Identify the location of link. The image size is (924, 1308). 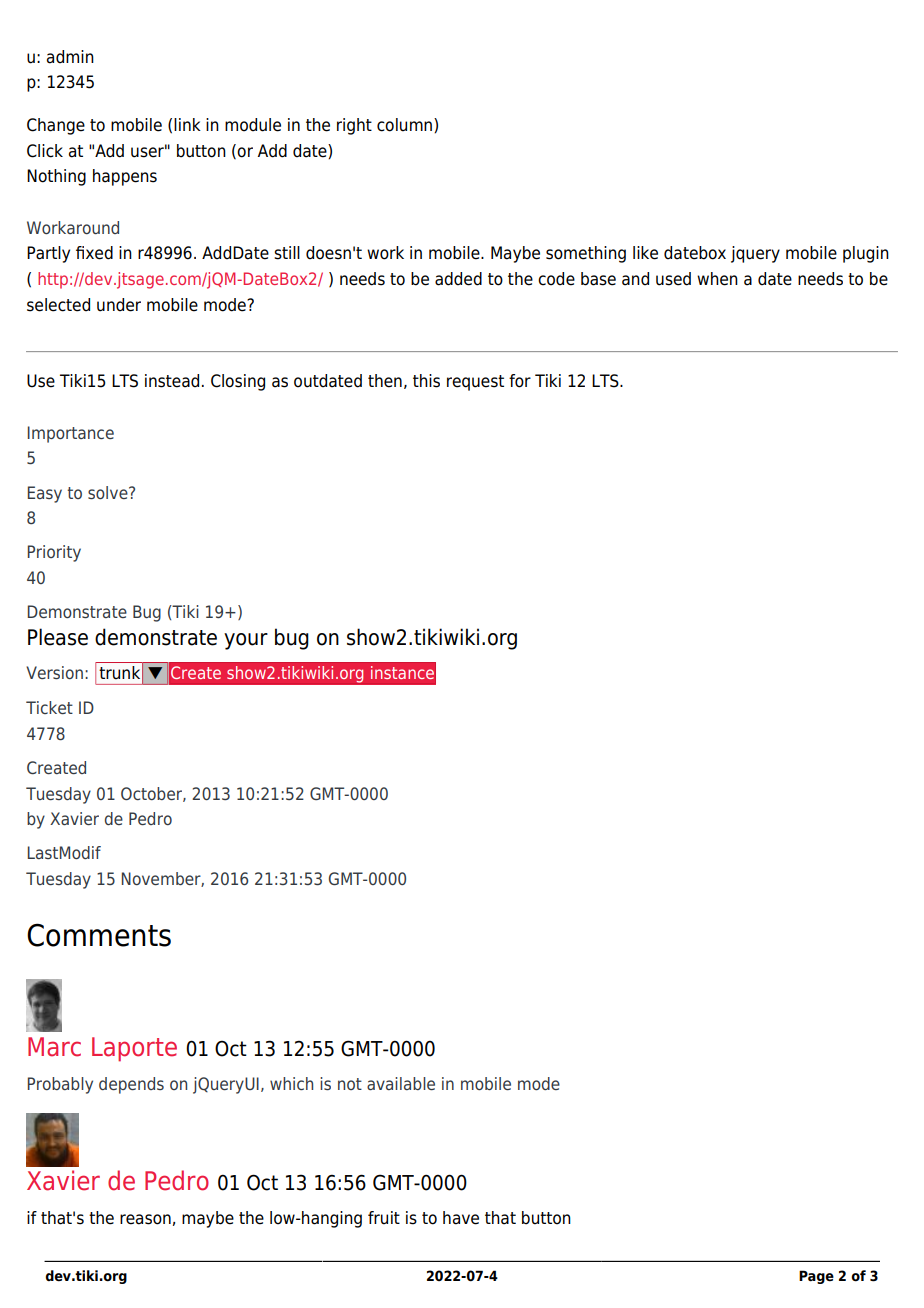
(187, 124).
